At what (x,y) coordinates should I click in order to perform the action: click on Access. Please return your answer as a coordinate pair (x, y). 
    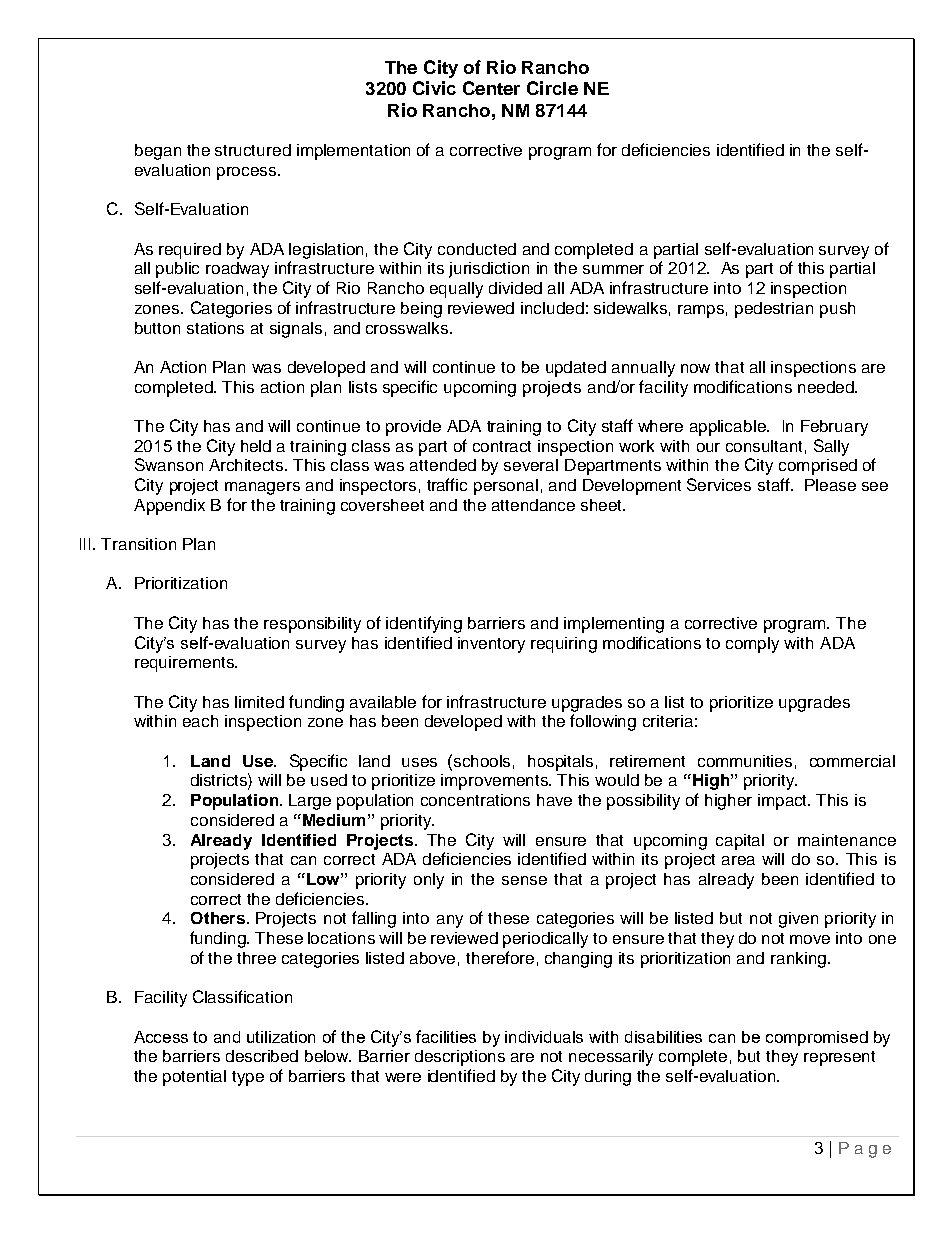
    Looking at the image, I should click on (161, 1037).
